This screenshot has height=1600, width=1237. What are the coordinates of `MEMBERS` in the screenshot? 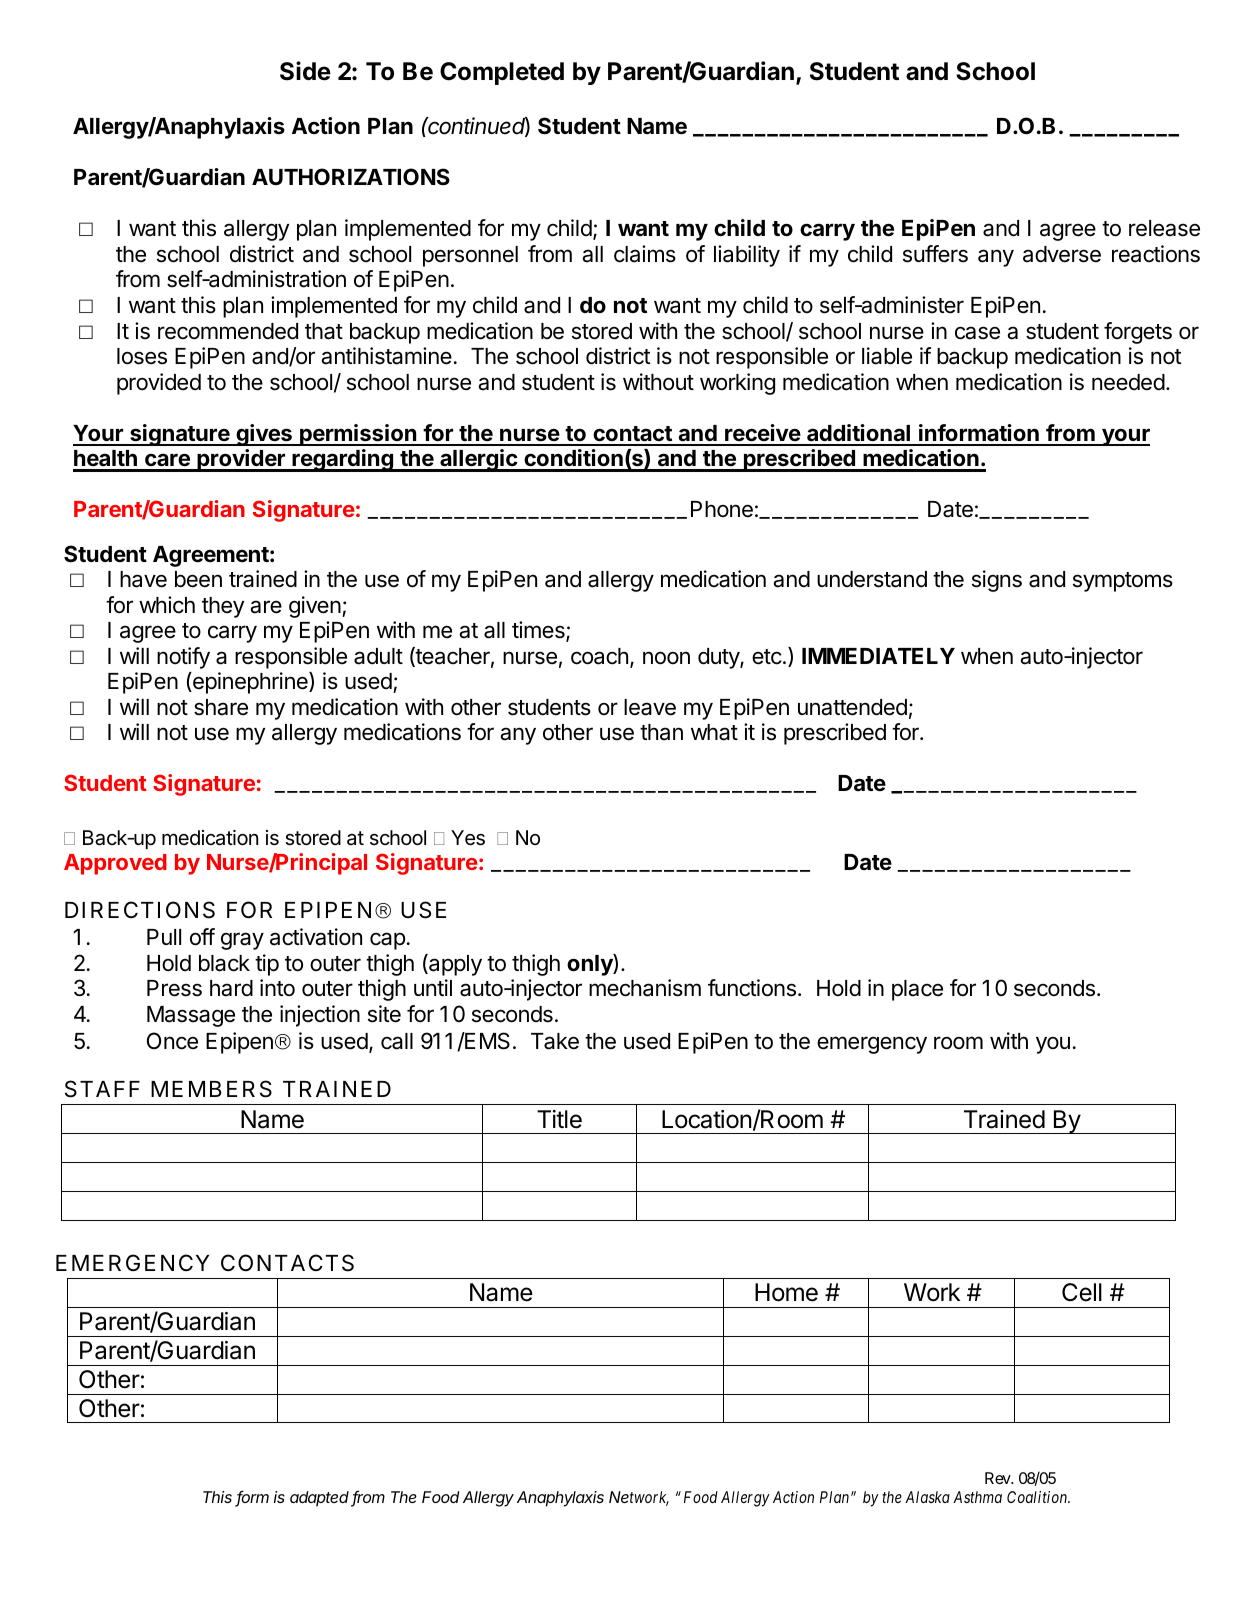 It's located at (211, 1089).
